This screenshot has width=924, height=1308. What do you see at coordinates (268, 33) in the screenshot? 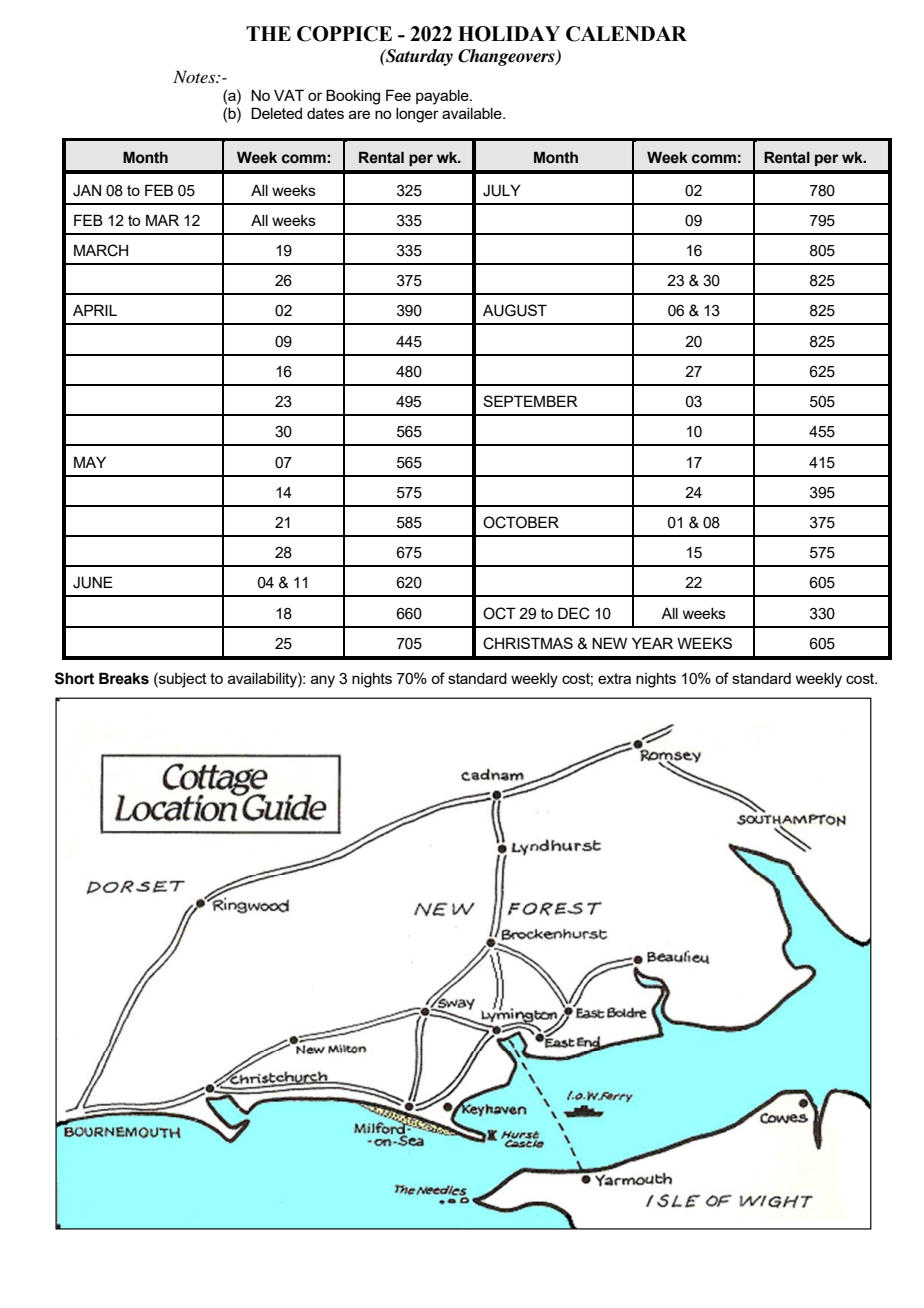
I see `THE` at bounding box center [268, 33].
